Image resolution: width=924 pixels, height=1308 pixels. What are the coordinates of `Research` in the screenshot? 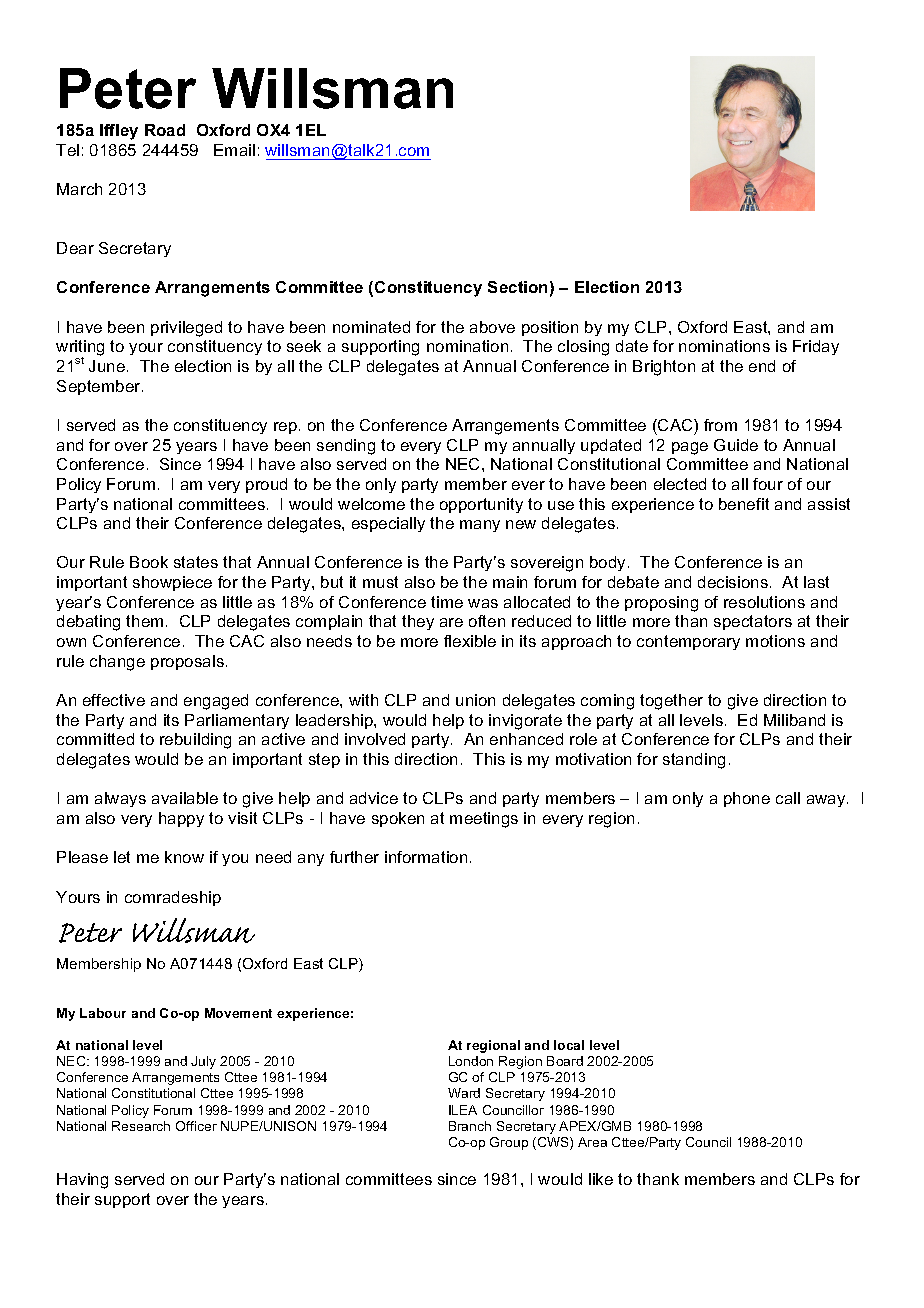 It's located at (141, 1126).
